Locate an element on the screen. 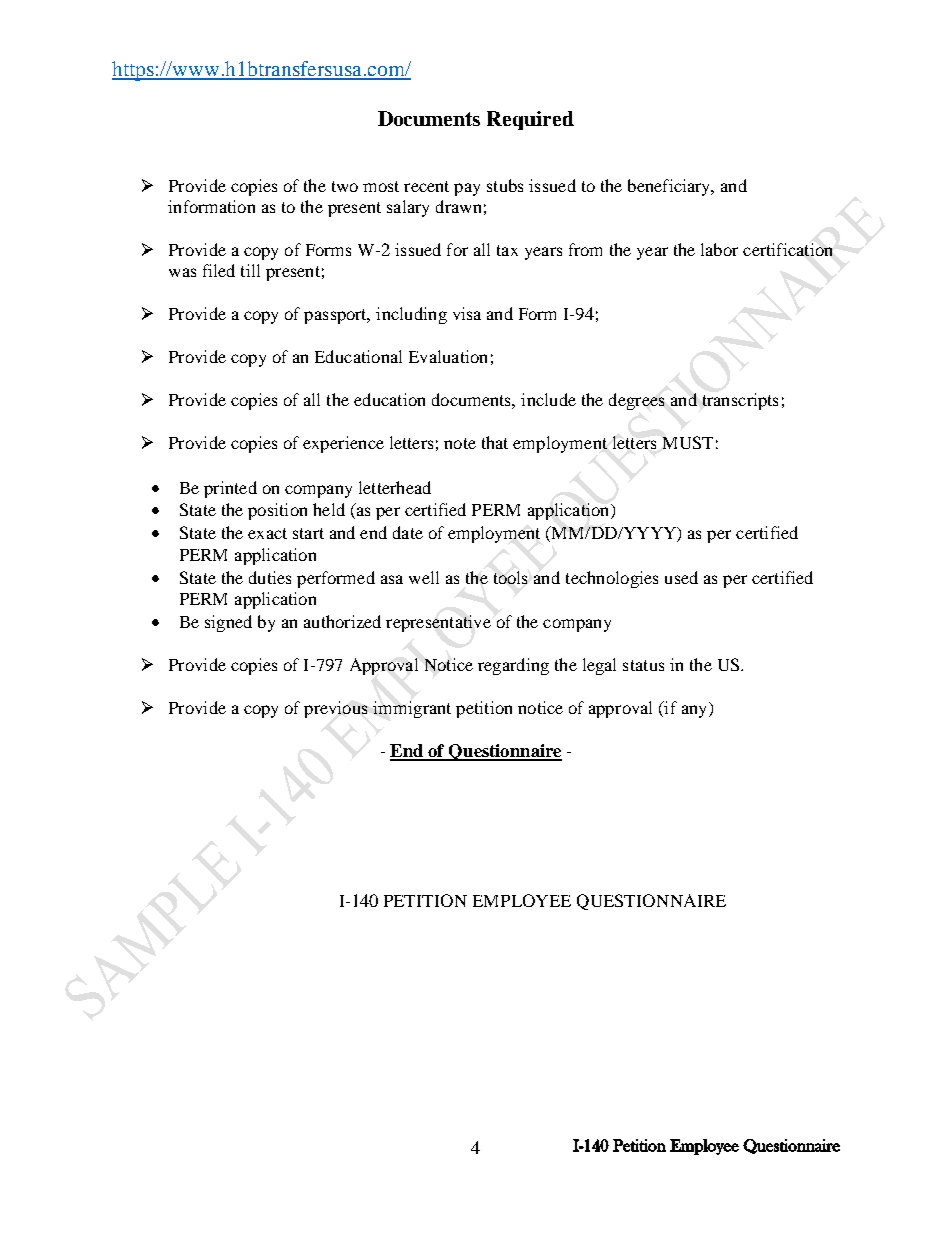 The height and width of the screenshot is (1233, 952). duties is located at coordinates (270, 577).
